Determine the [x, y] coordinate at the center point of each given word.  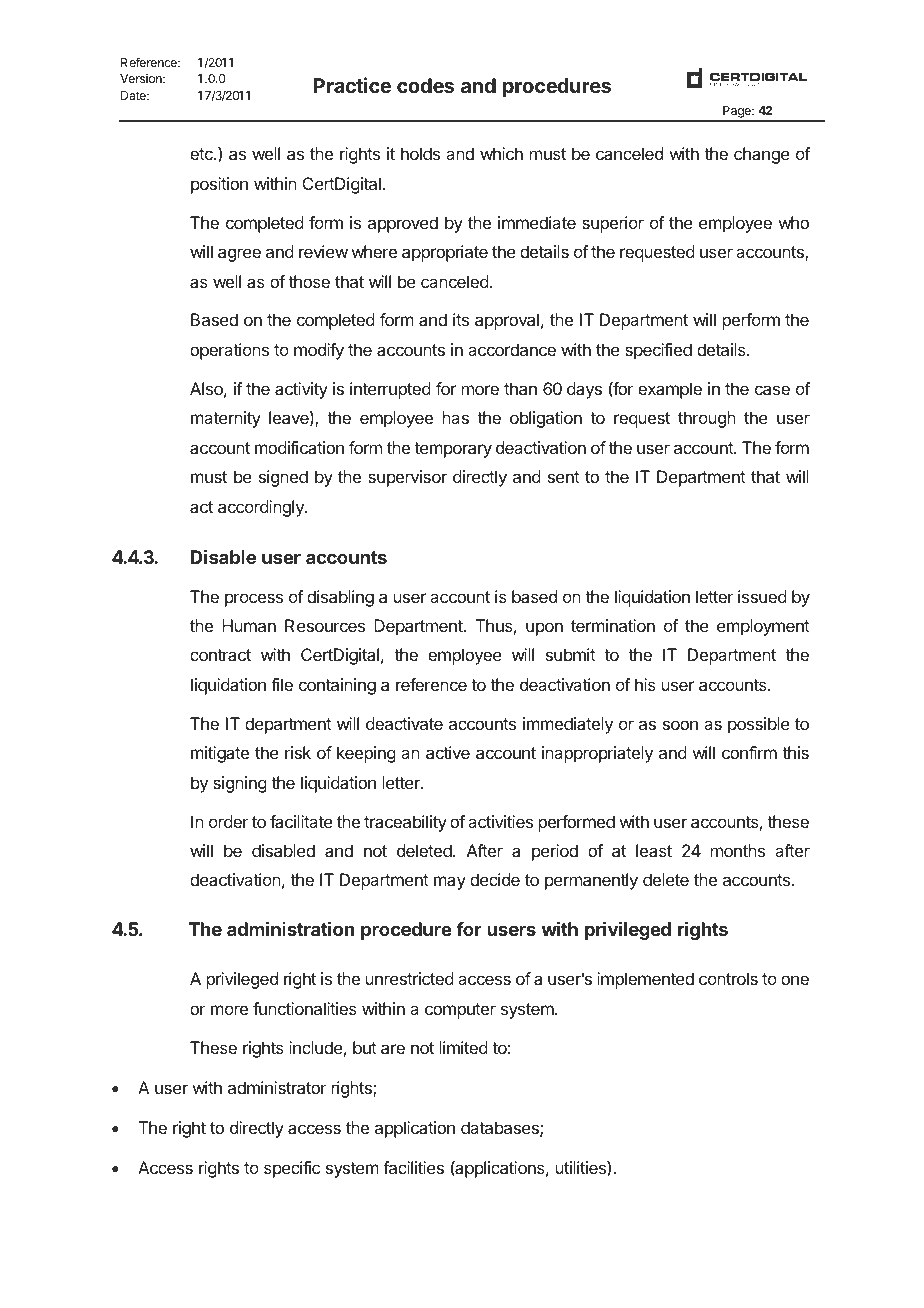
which [501, 153]
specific [292, 1169]
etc [202, 154]
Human [249, 625]
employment [763, 627]
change [762, 155]
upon [544, 629]
